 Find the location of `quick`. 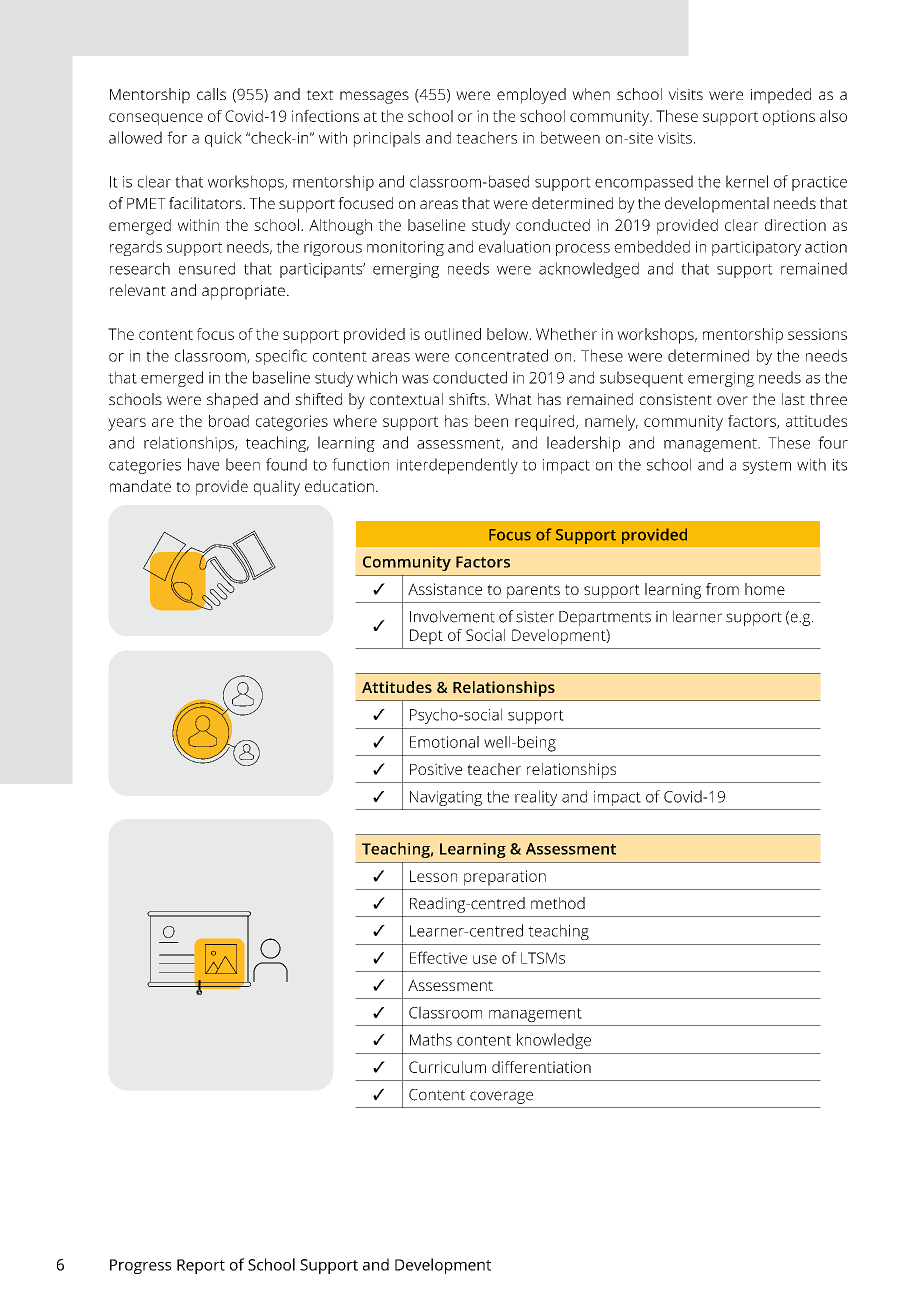

quick is located at coordinates (223, 139).
